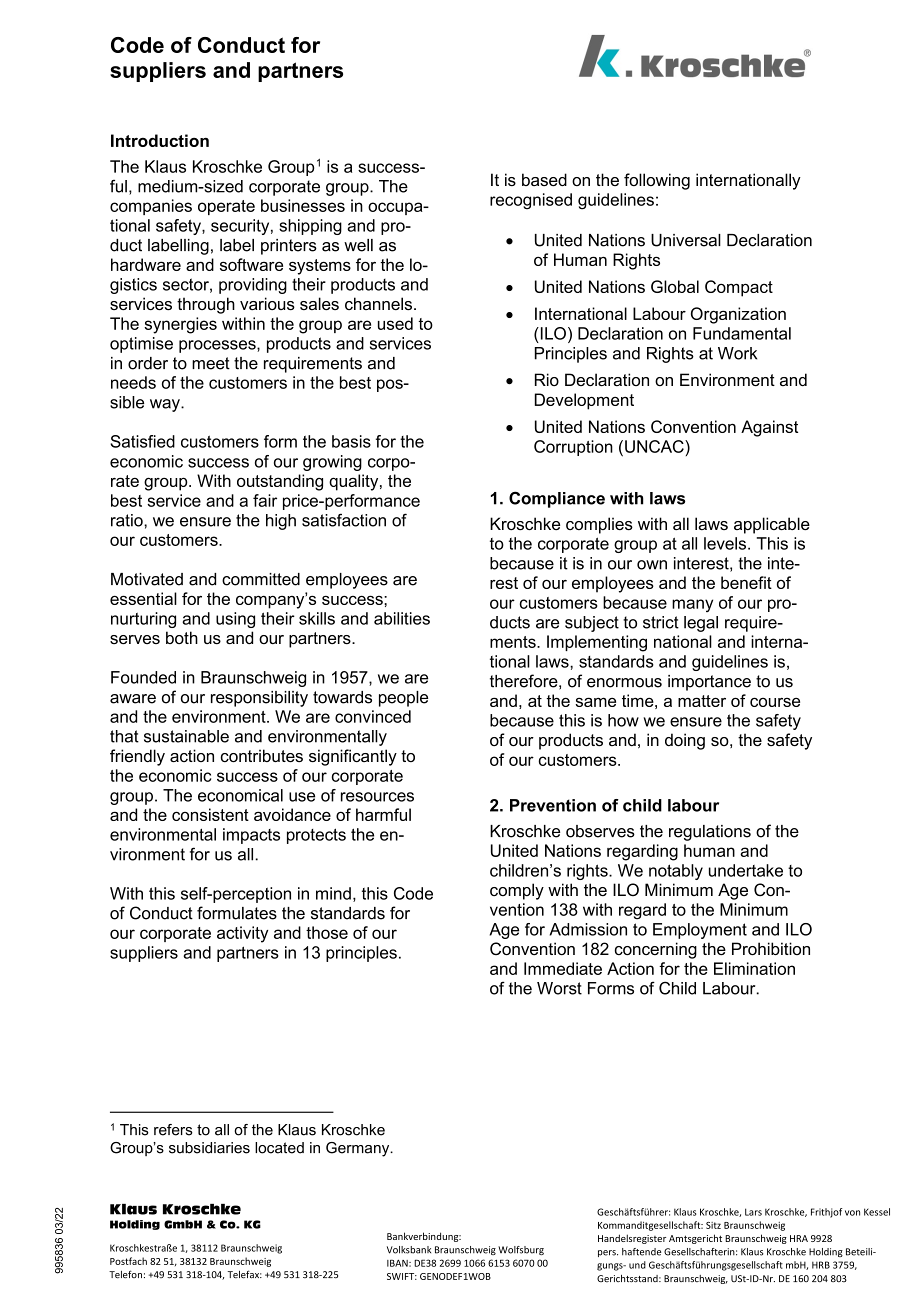 This screenshot has width=924, height=1308. What do you see at coordinates (151, 207) in the screenshot?
I see `companies` at bounding box center [151, 207].
